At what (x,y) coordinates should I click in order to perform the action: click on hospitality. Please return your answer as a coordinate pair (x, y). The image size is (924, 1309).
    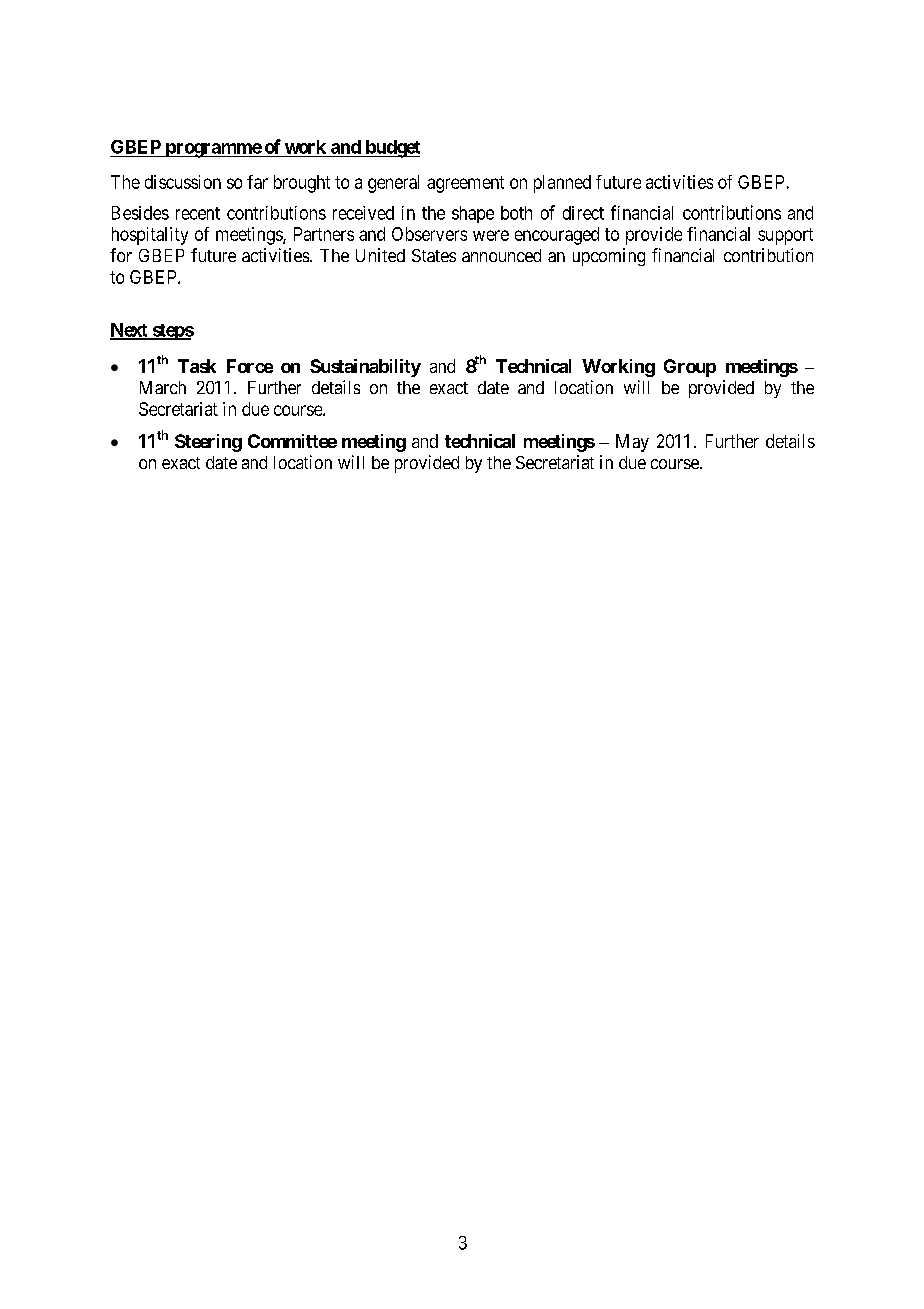
    Looking at the image, I should click on (150, 236).
